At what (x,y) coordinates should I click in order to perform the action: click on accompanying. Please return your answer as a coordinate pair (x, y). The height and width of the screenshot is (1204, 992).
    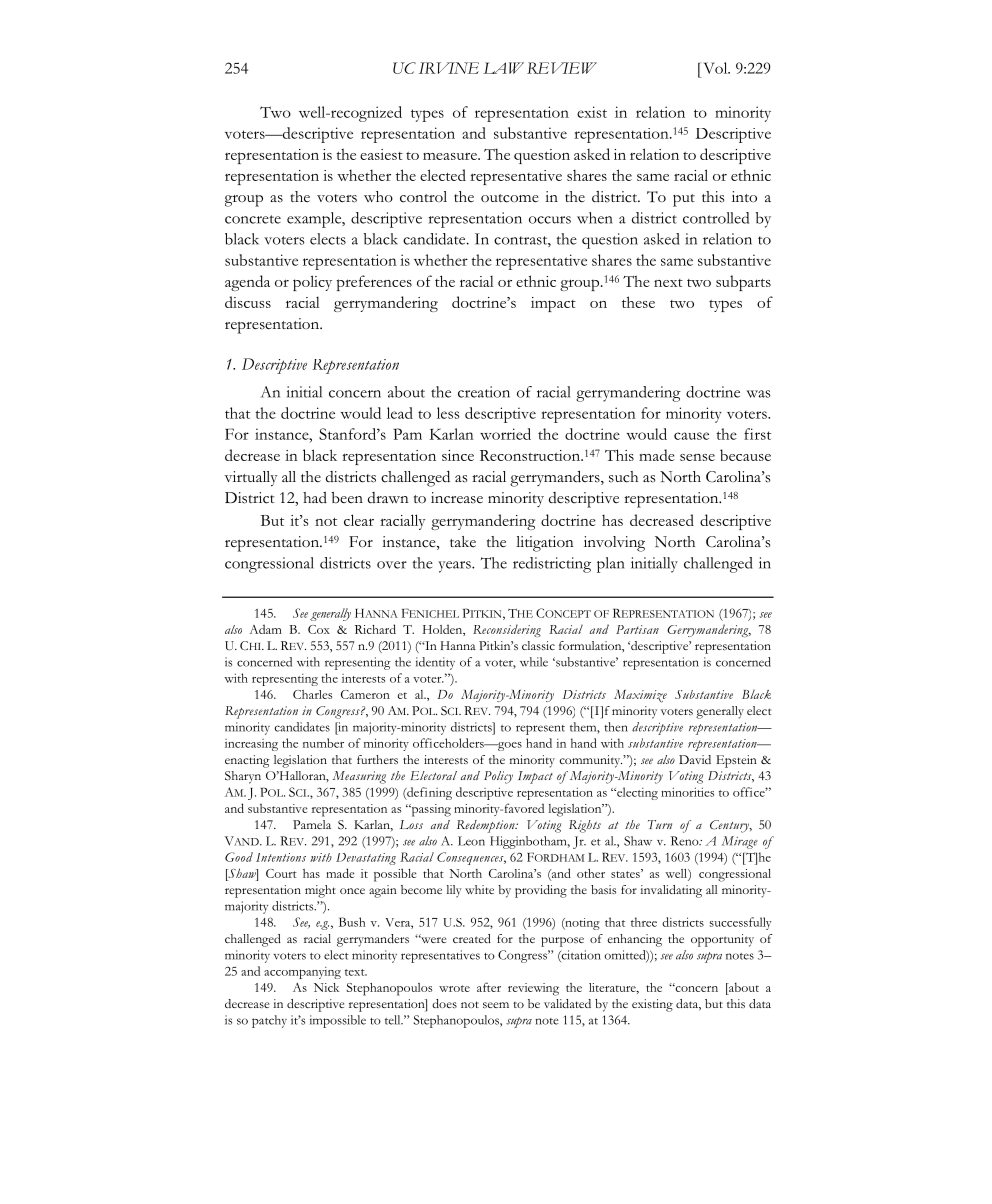
    Looking at the image, I should click on (302, 973).
